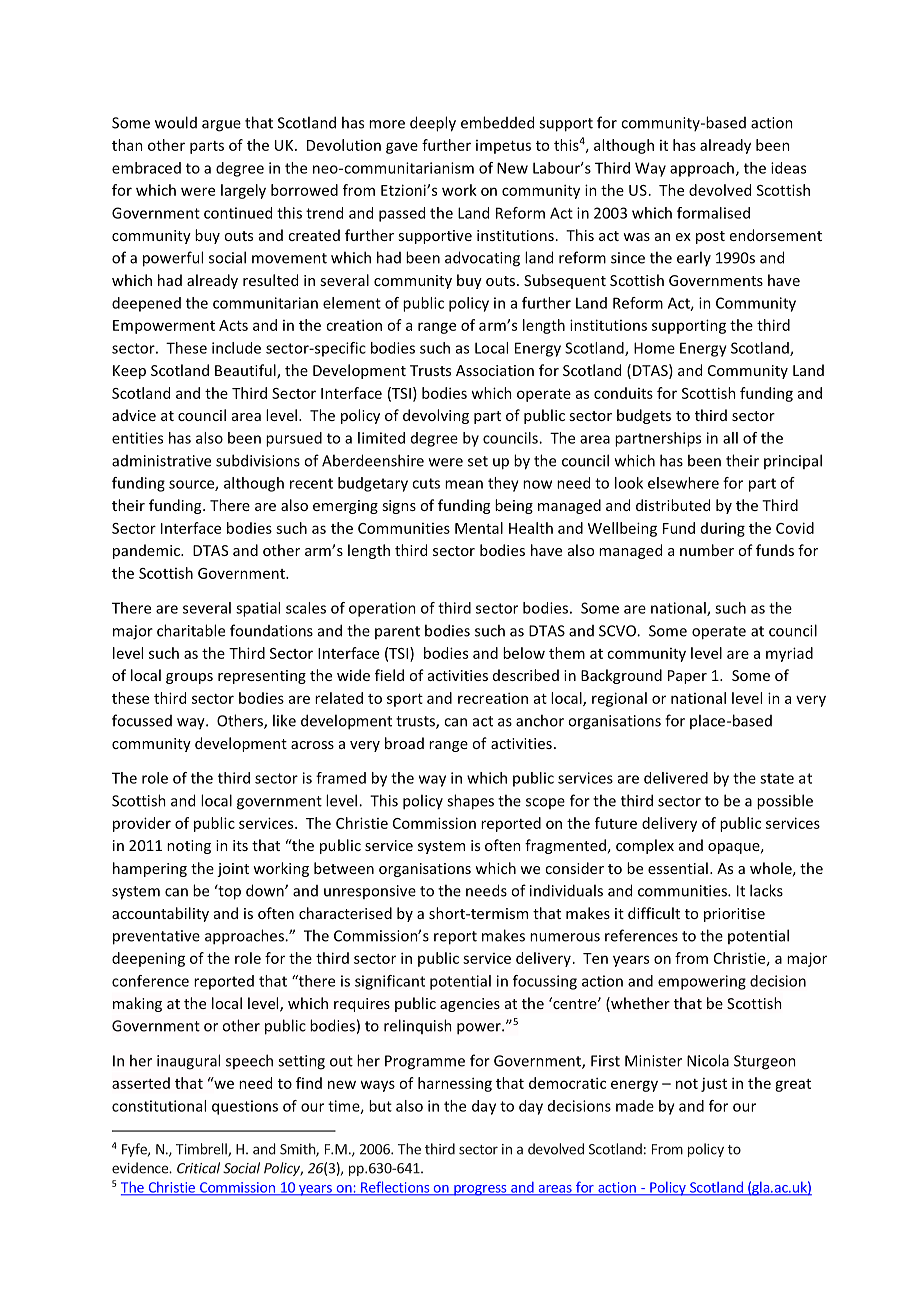 Image resolution: width=924 pixels, height=1308 pixels. I want to click on delivered, so click(676, 778).
